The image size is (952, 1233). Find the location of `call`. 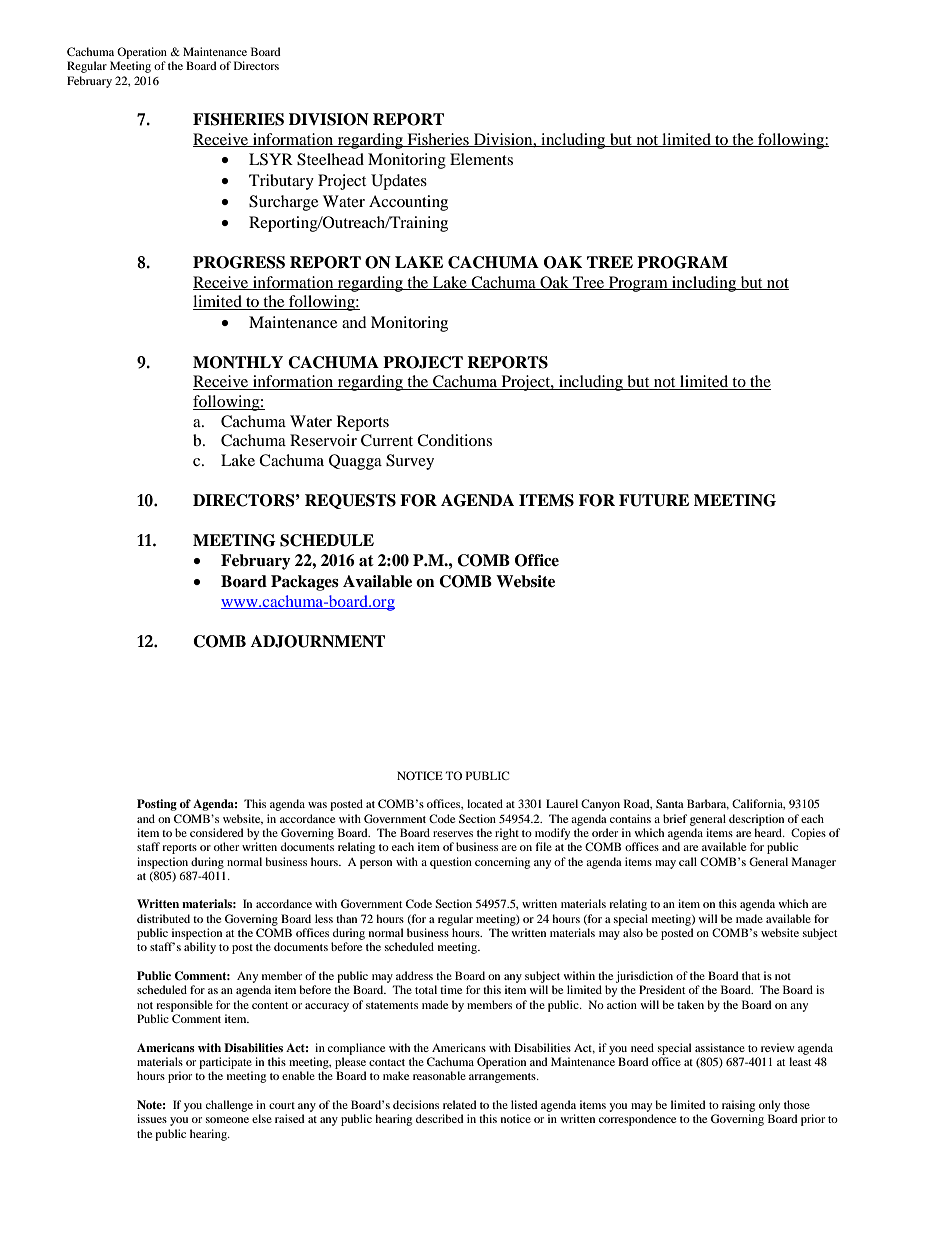

call is located at coordinates (688, 861).
